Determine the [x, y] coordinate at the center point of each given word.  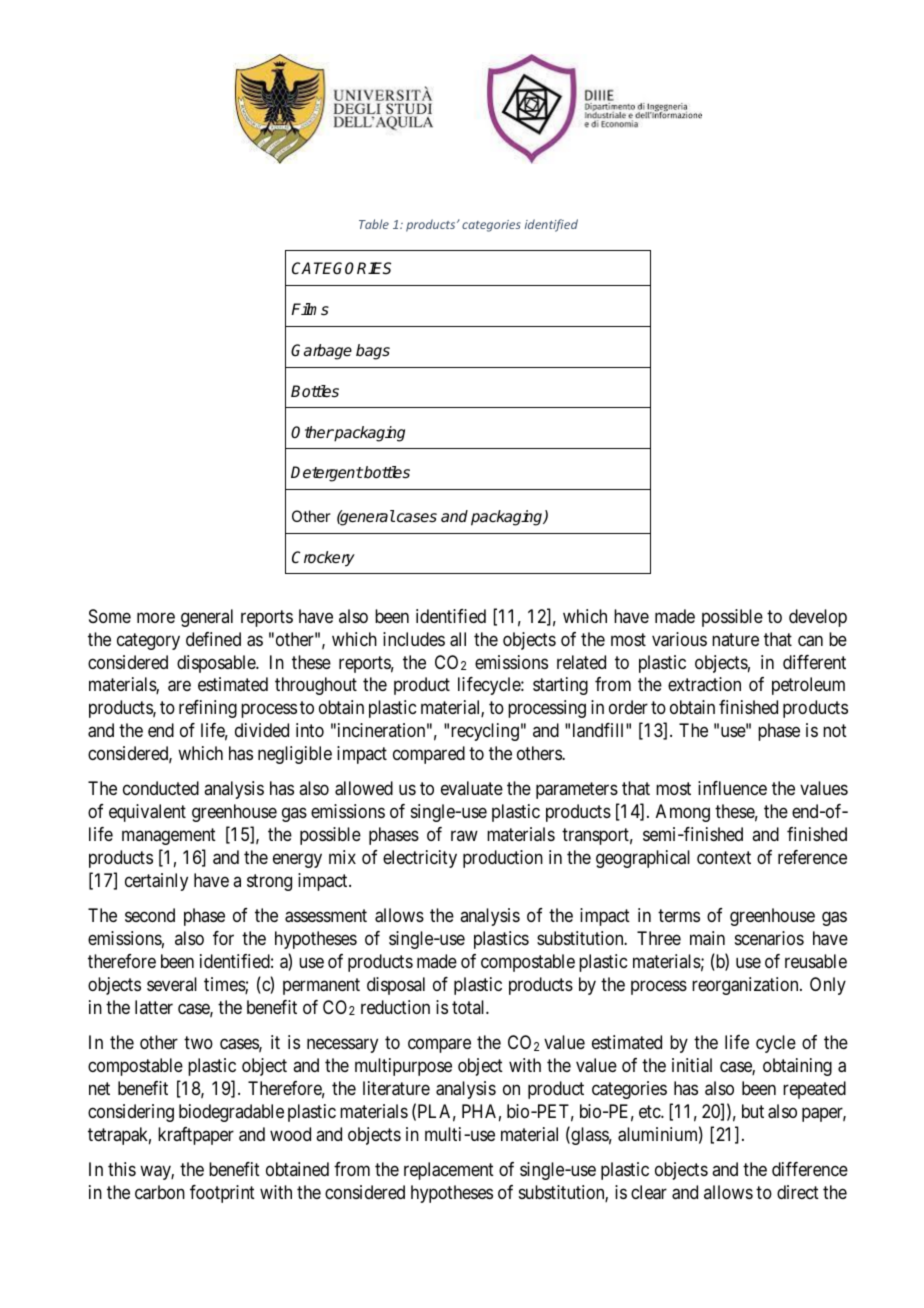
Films [310, 309]
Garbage [321, 352]
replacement [449, 1171]
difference [810, 1169]
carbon [160, 1192]
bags [373, 352]
